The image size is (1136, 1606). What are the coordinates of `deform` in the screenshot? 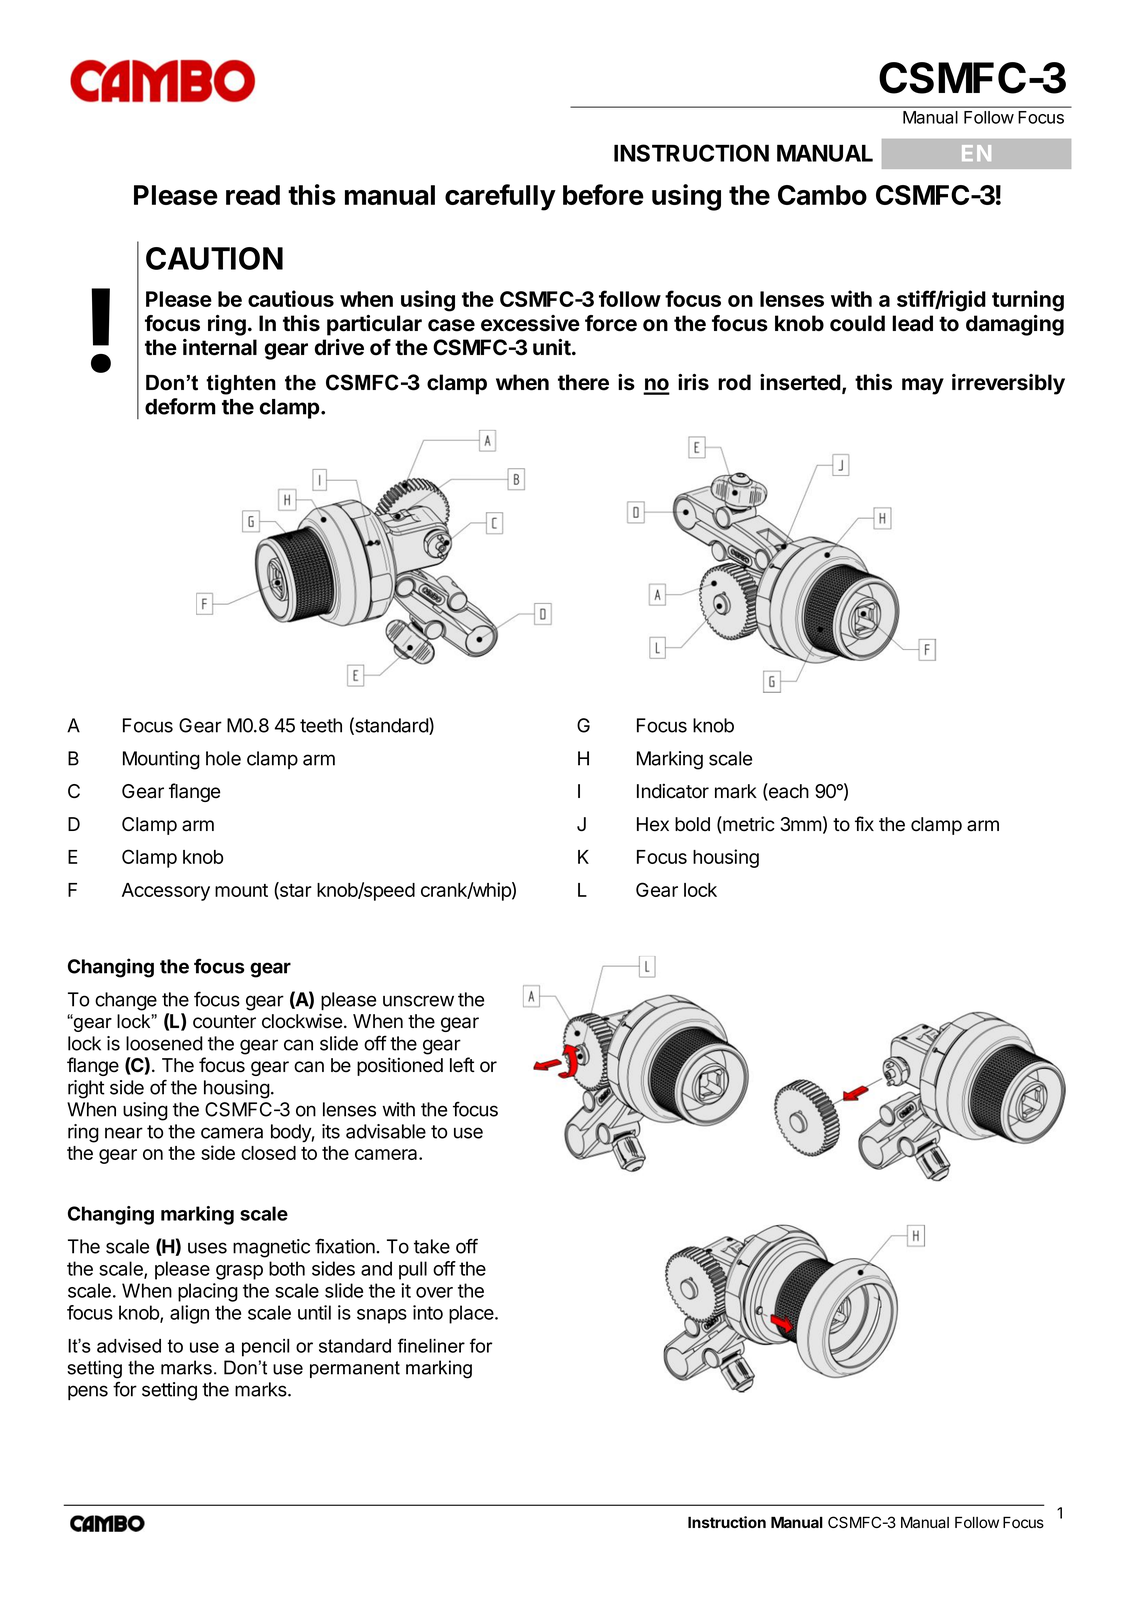 It's located at (180, 406).
